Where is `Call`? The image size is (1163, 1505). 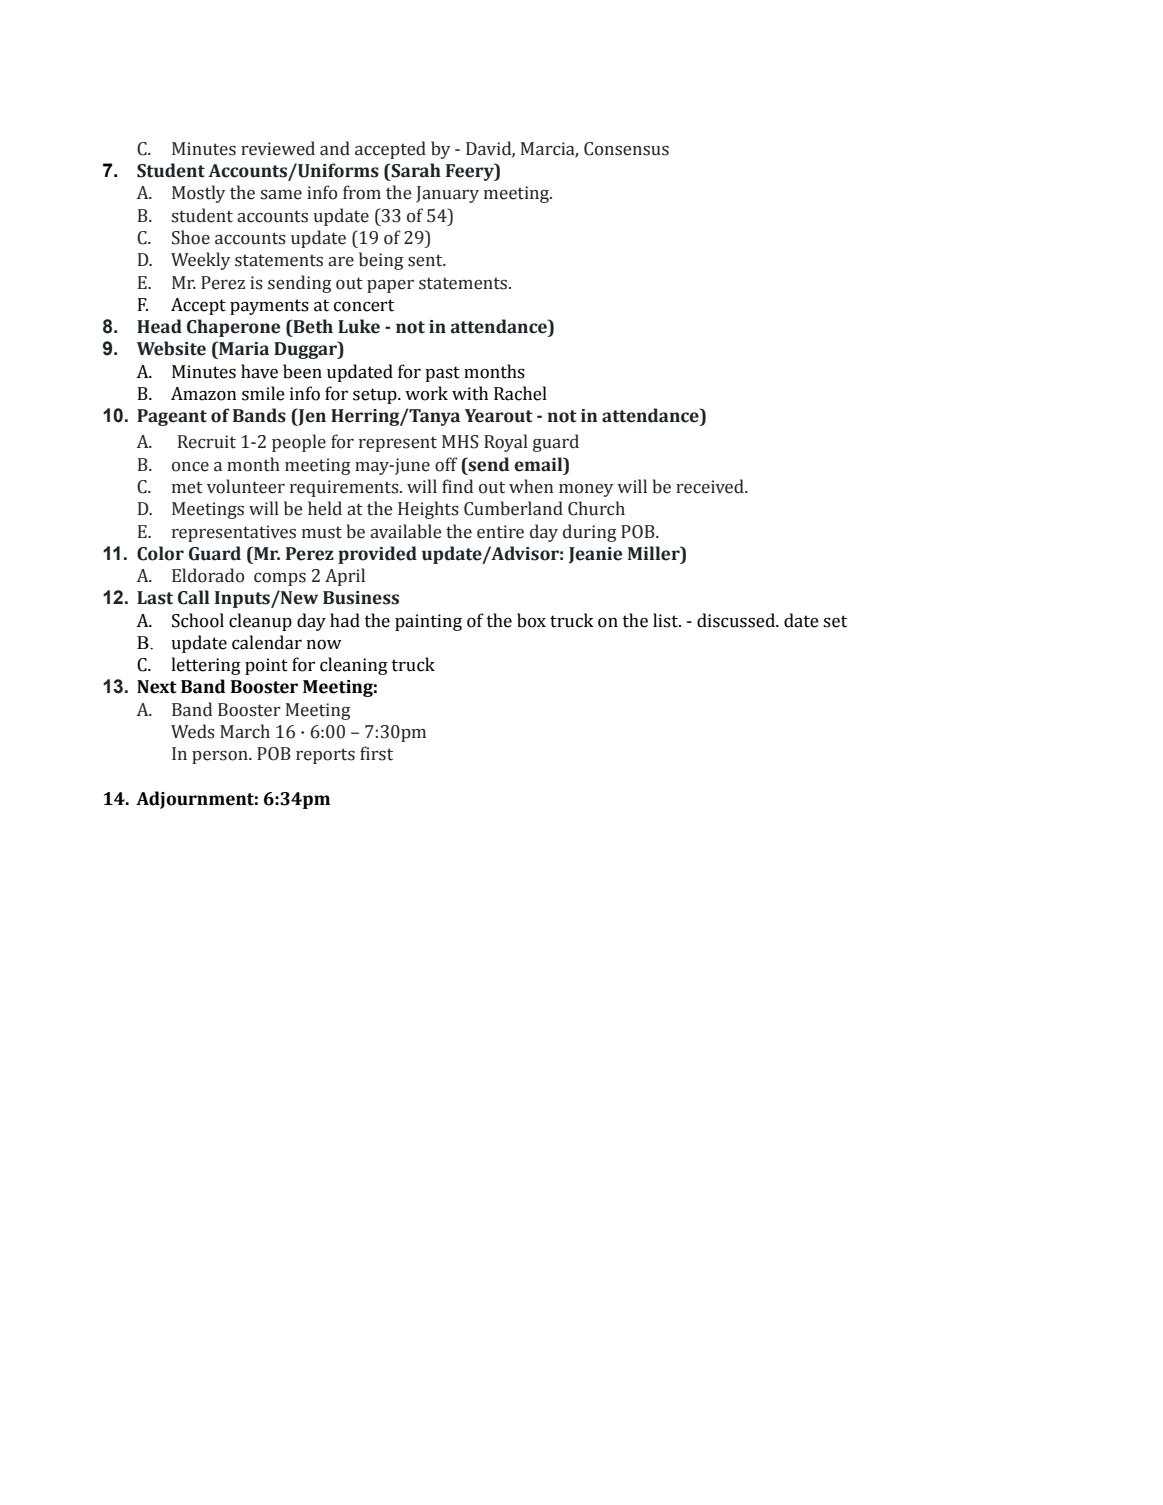
Call is located at coordinates (193, 597).
